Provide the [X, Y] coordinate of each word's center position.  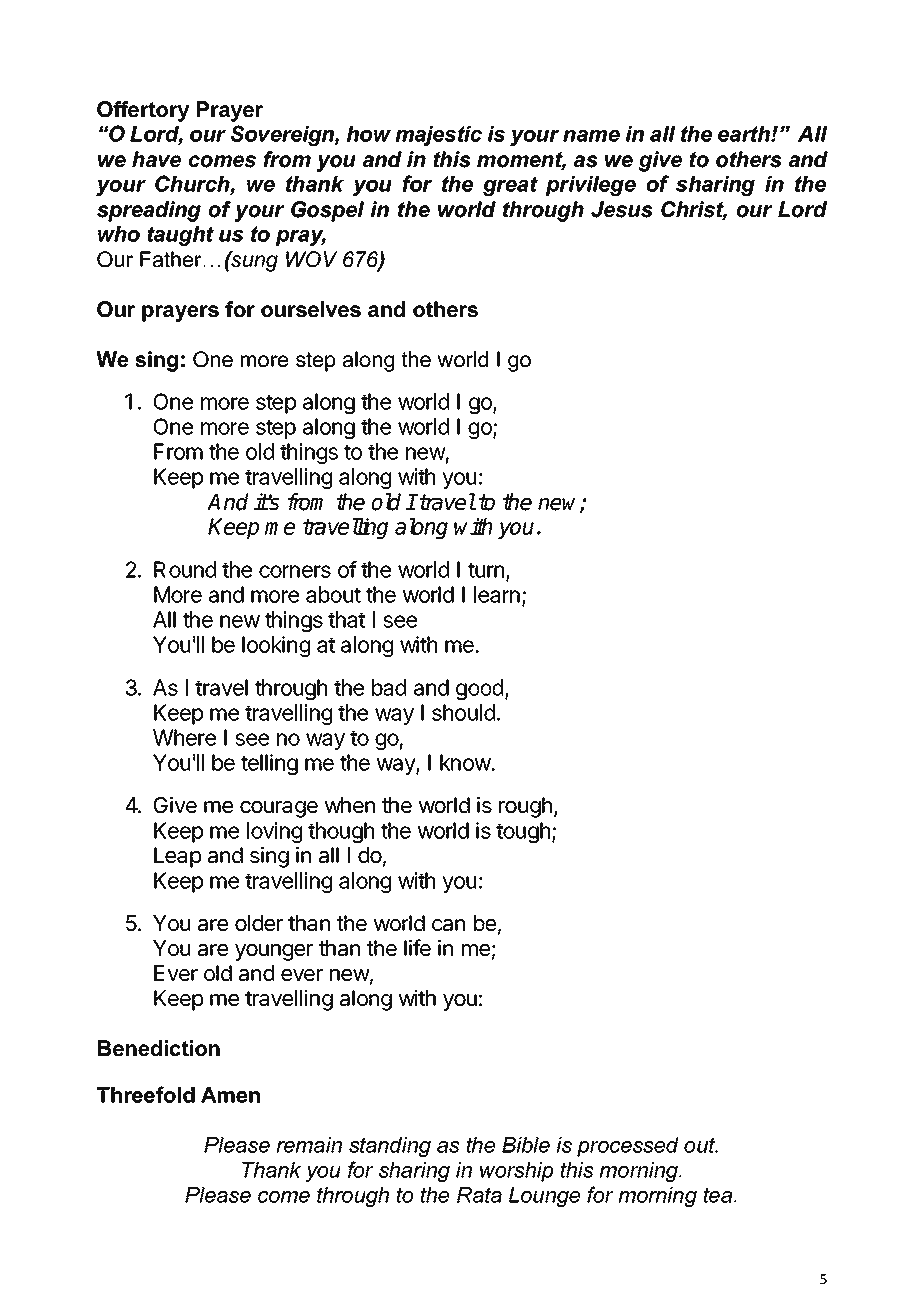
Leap [177, 857]
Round [185, 569]
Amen [230, 1095]
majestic [439, 136]
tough [523, 832]
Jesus [622, 209]
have [156, 159]
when [350, 805]
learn [497, 594]
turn [486, 570]
